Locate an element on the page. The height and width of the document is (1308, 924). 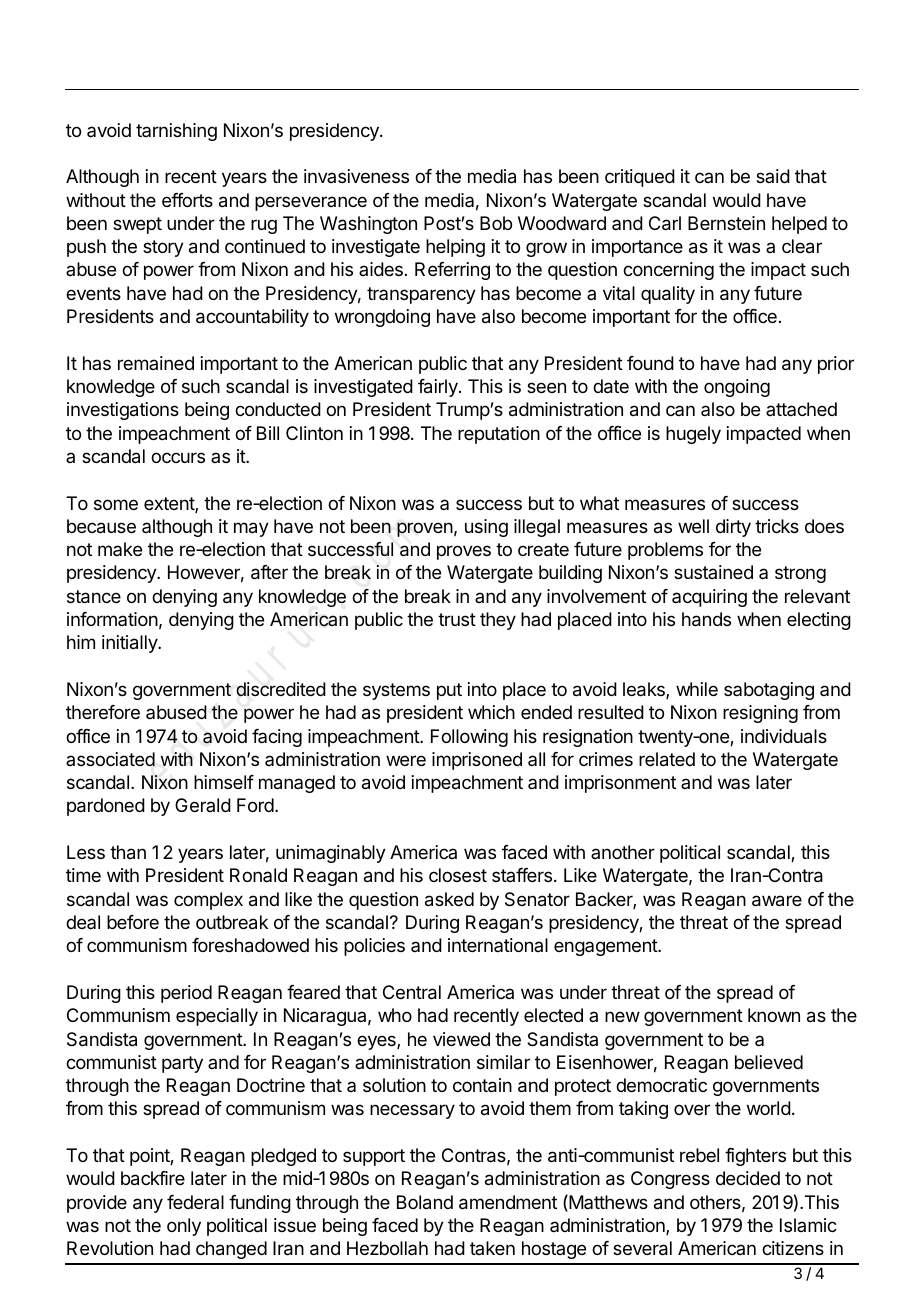
period is located at coordinates (186, 994).
